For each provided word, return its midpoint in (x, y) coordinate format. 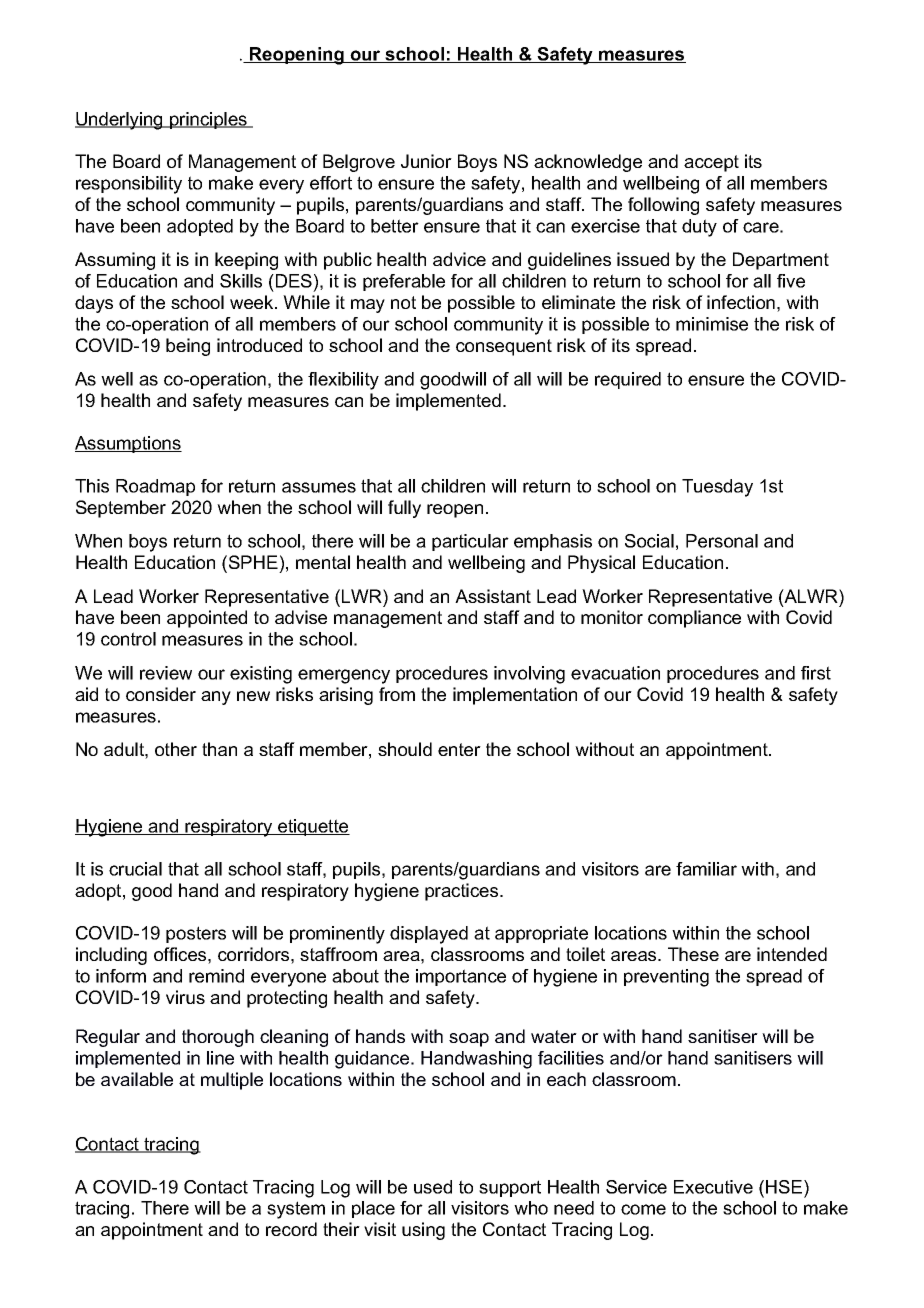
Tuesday (717, 488)
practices (463, 892)
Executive (713, 1187)
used (433, 1187)
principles (208, 120)
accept (711, 163)
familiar (706, 869)
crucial (135, 869)
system (296, 1210)
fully (404, 509)
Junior (426, 161)
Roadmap (155, 487)
